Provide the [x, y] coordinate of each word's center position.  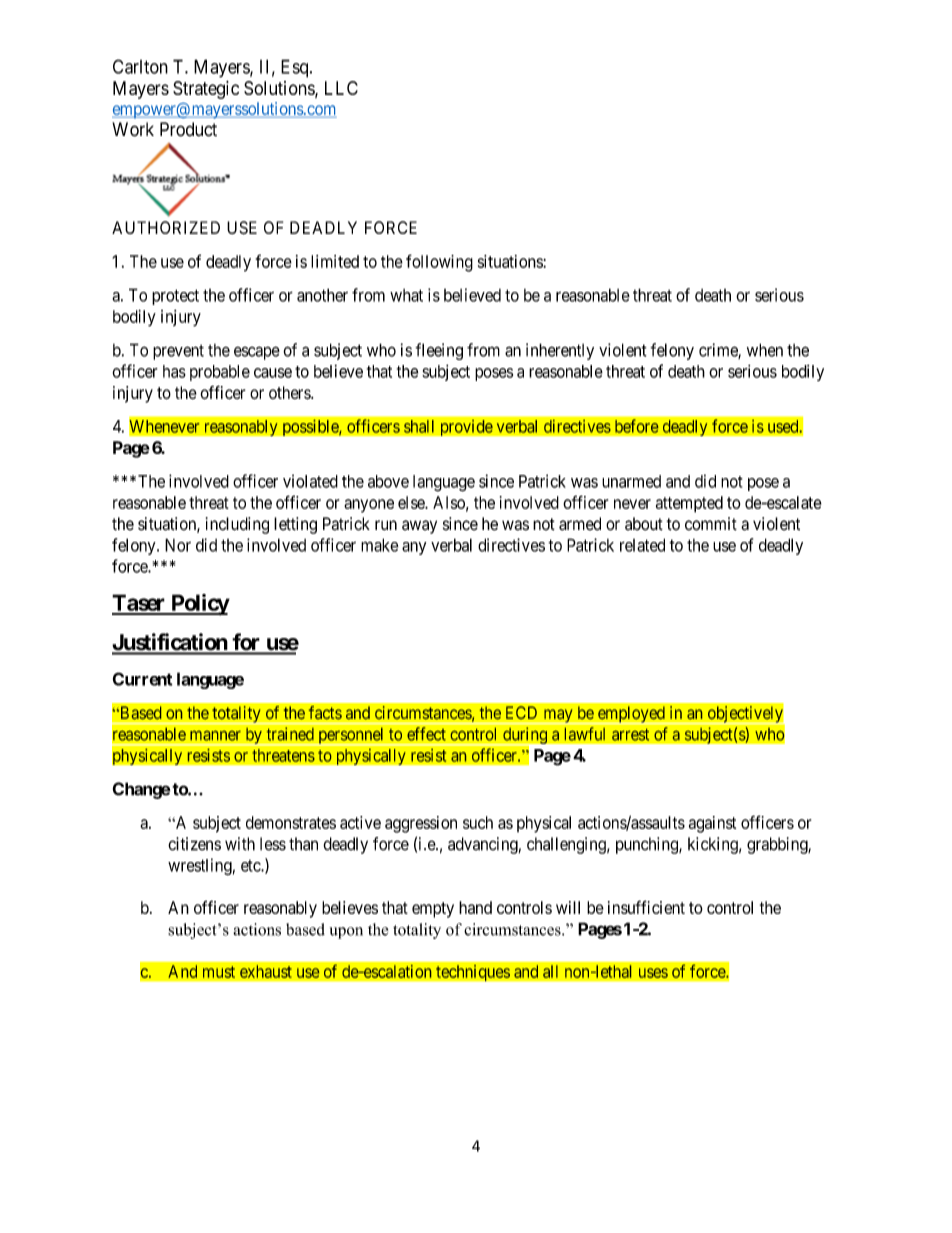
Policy [199, 605]
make [380, 545]
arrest [630, 735]
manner [215, 736]
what [406, 295]
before [637, 426]
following [439, 263]
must [219, 972]
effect [426, 734]
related [642, 545]
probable [220, 373]
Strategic [206, 90]
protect [175, 297]
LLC [341, 88]
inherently [560, 351]
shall [419, 426]
